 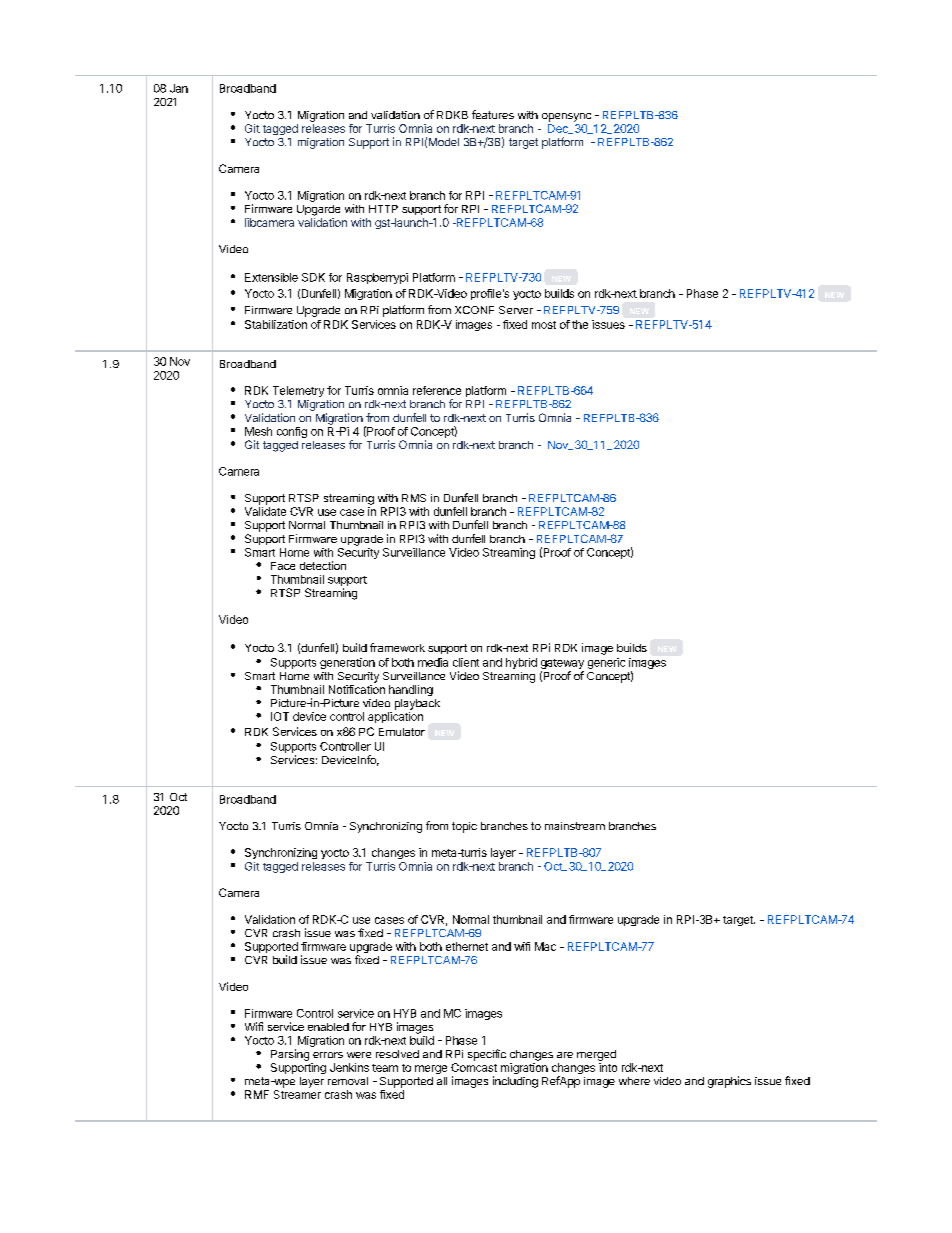 What do you see at coordinates (466, 662) in the screenshot?
I see `client` at bounding box center [466, 662].
